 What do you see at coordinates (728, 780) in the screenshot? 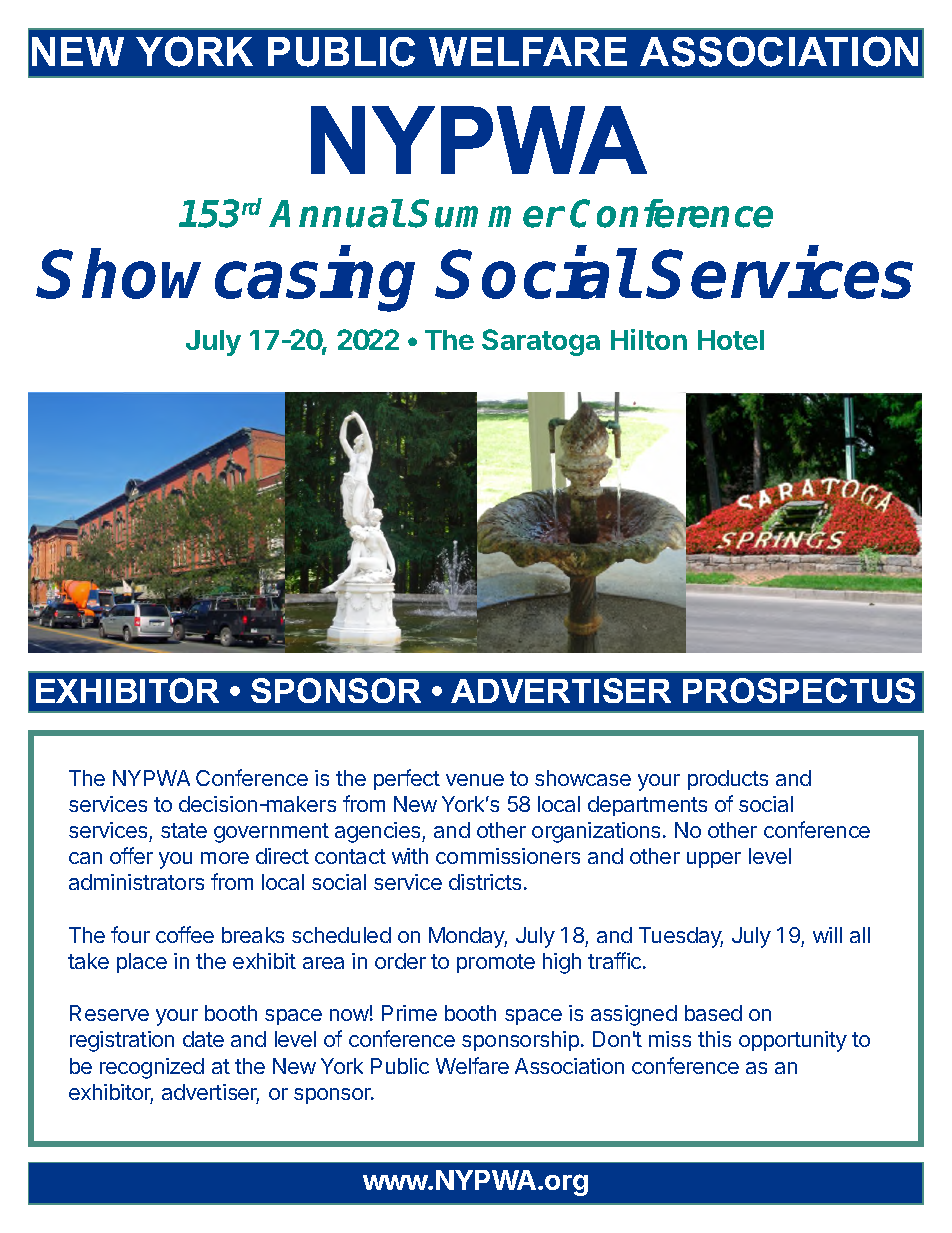
I see `products` at bounding box center [728, 780].
